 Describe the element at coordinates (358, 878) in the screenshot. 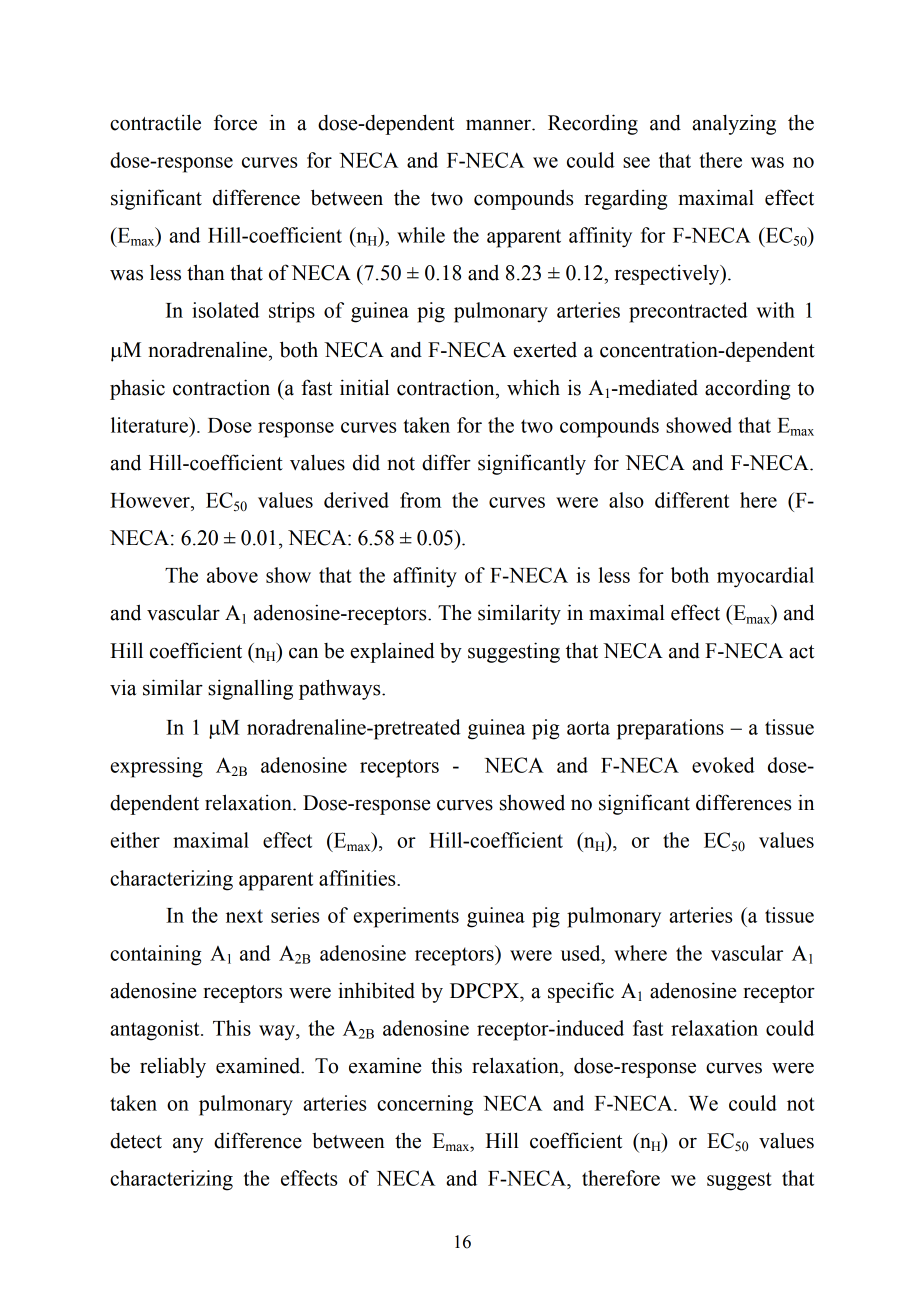

I see `affinities` at that location.
